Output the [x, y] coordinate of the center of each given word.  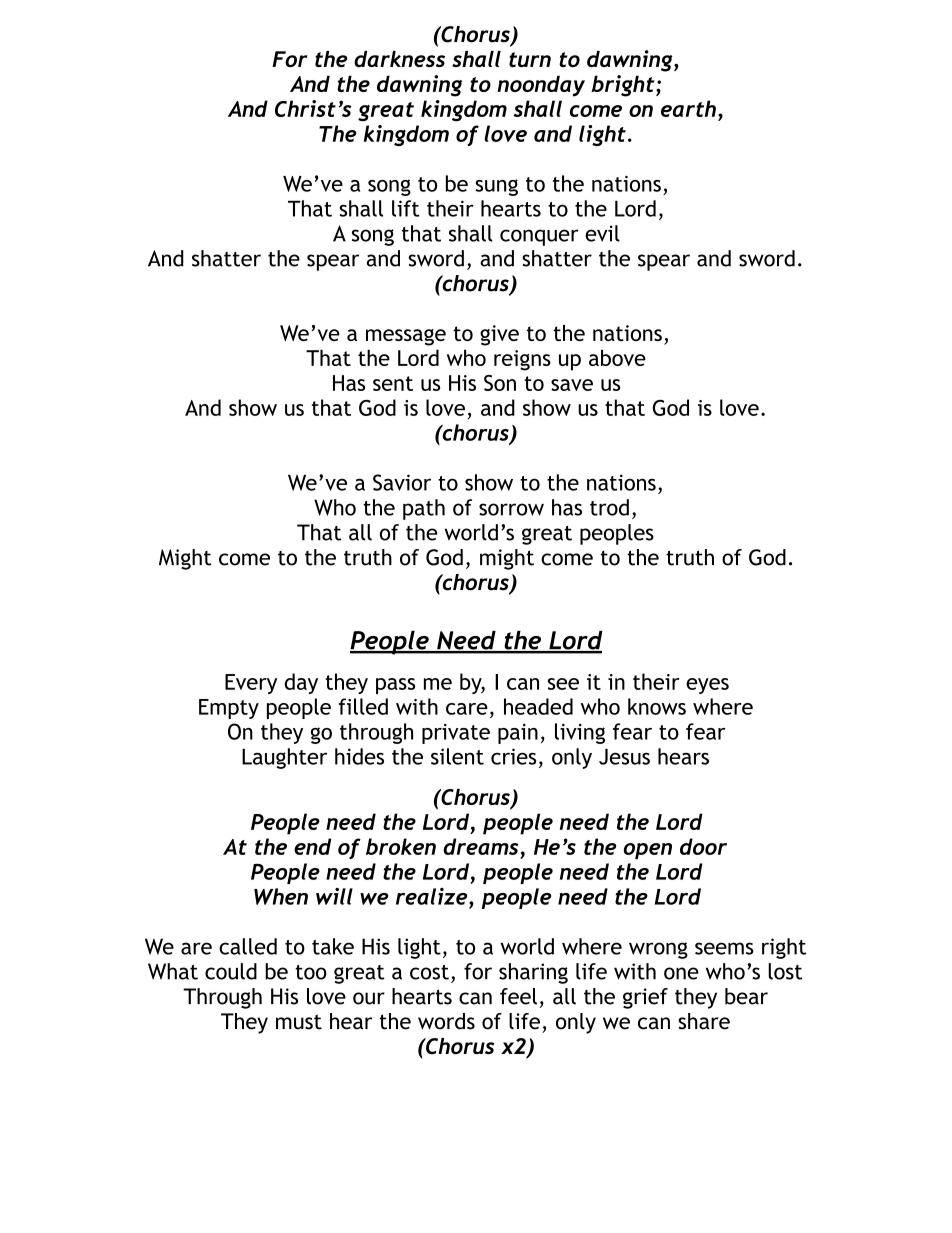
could [231, 971]
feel [518, 996]
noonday [541, 86]
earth [688, 108]
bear [746, 996]
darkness [399, 59]
